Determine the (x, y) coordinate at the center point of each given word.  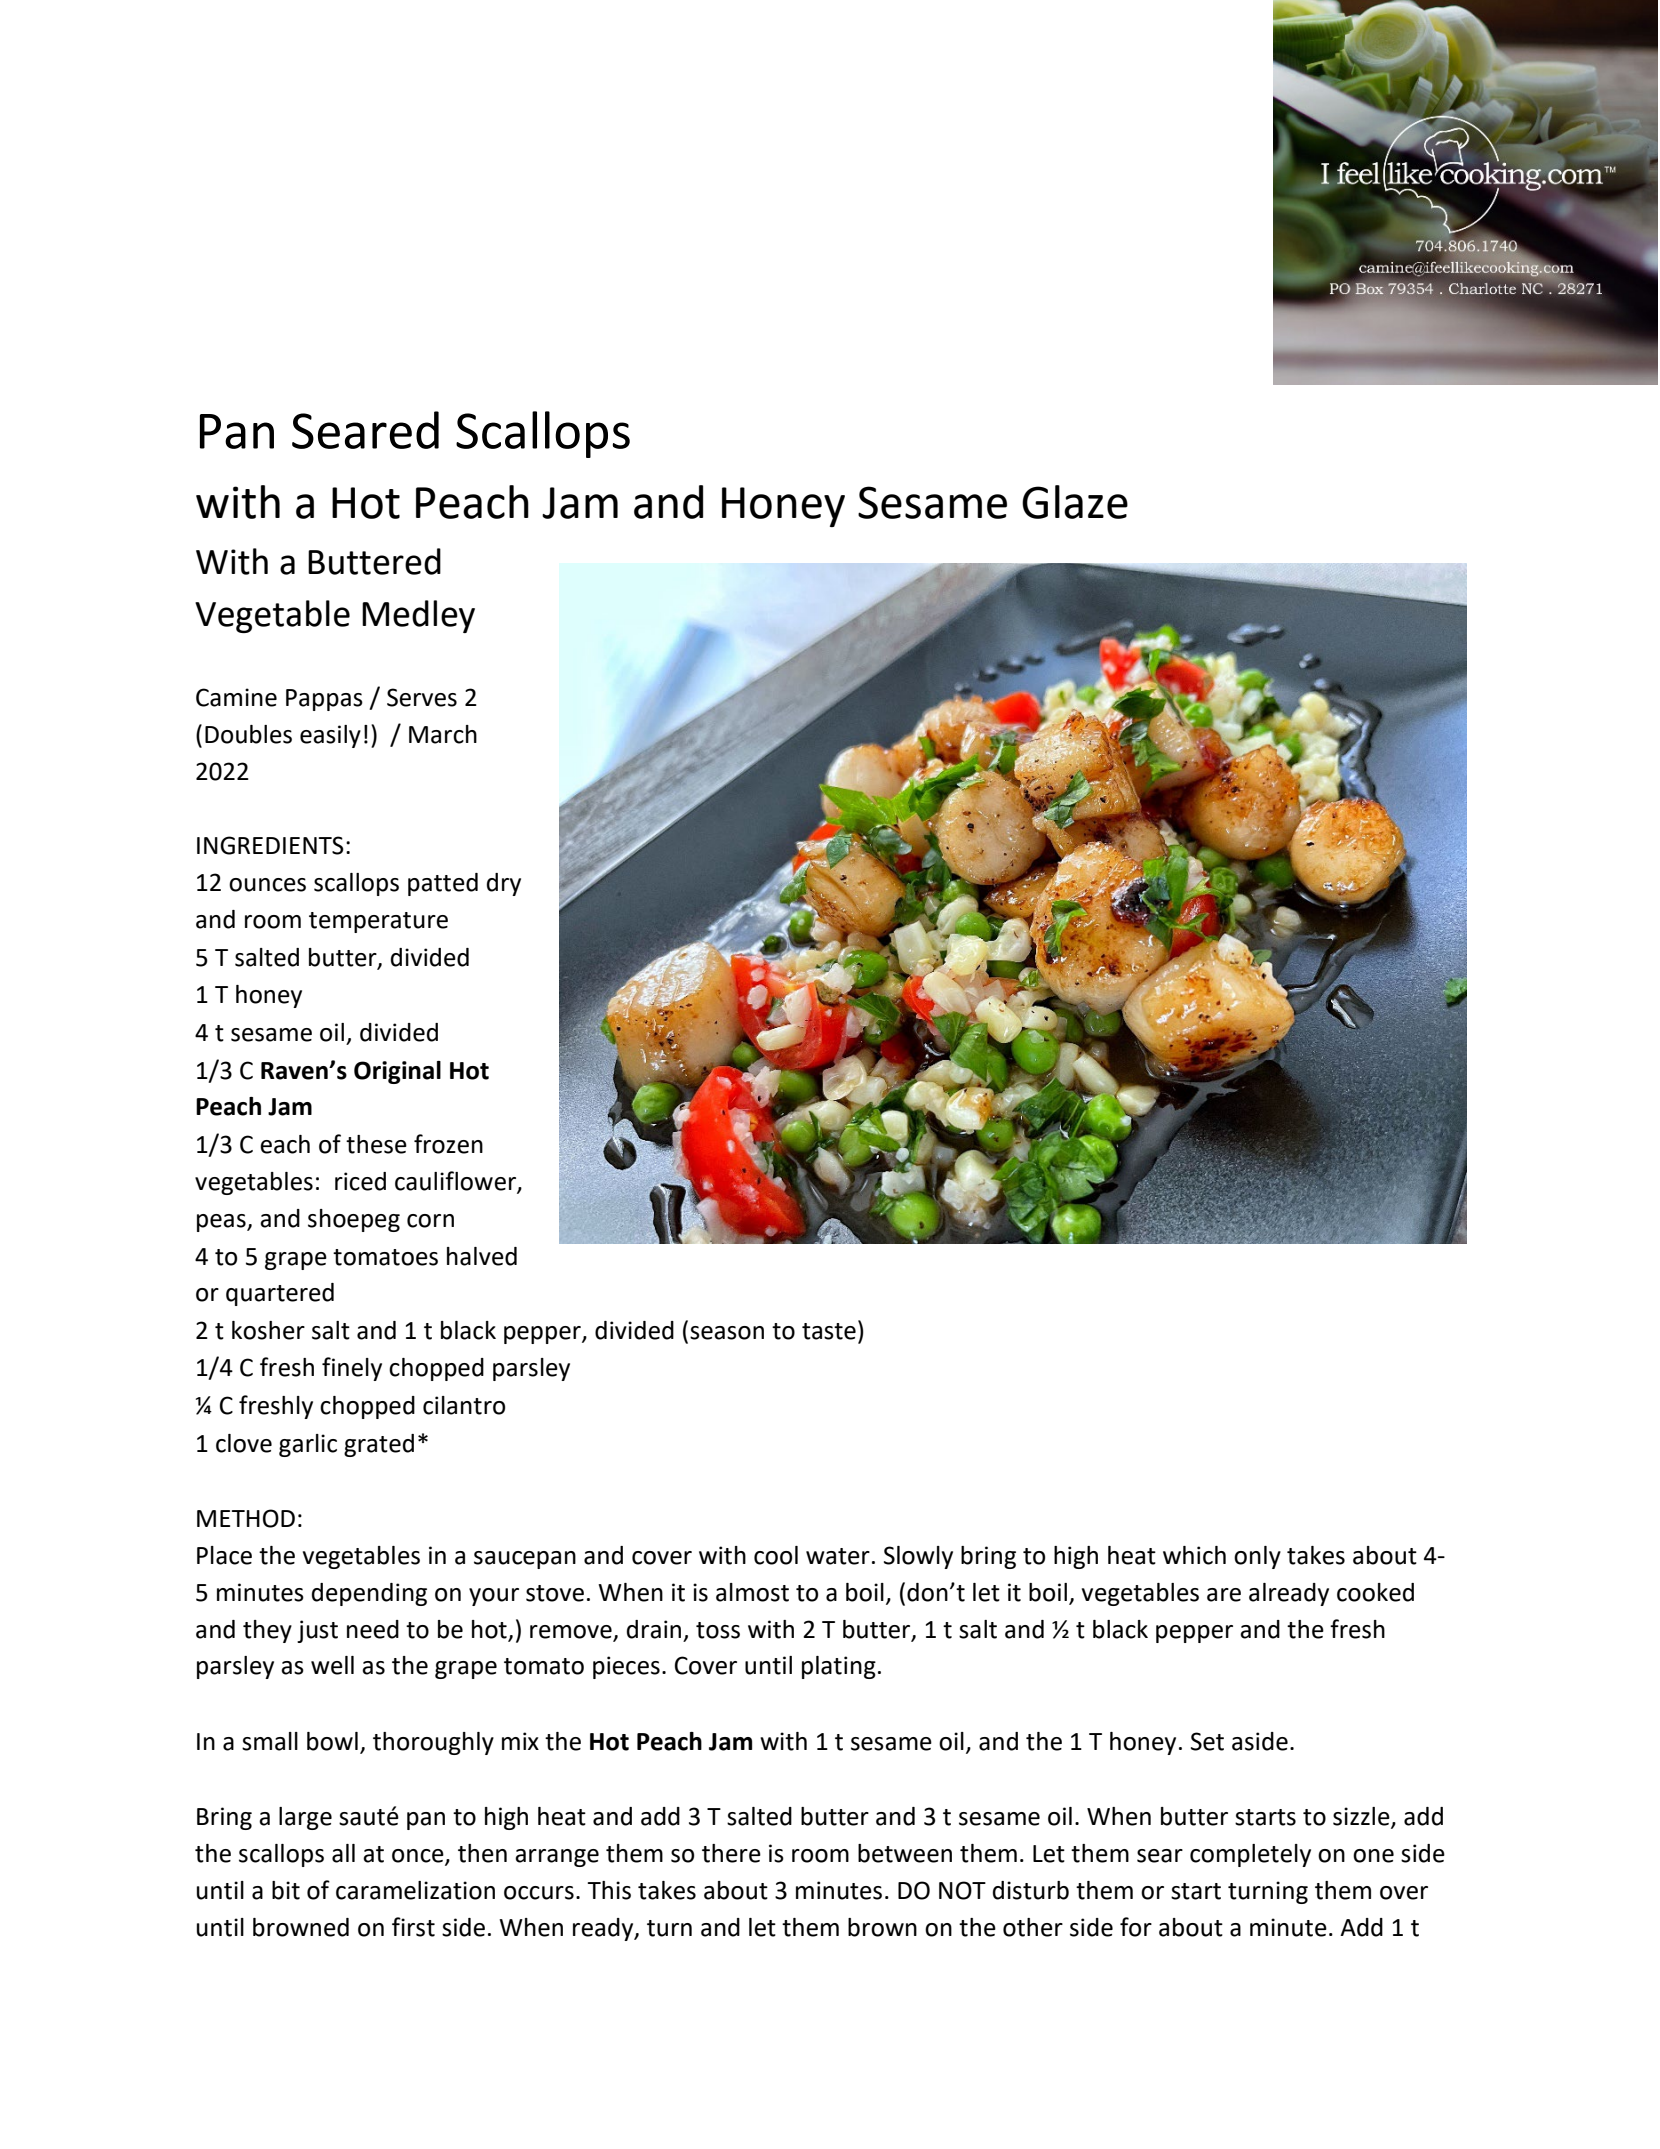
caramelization (415, 1890)
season (727, 1333)
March (443, 734)
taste (829, 1331)
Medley (418, 616)
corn (430, 1221)
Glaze (1075, 502)
